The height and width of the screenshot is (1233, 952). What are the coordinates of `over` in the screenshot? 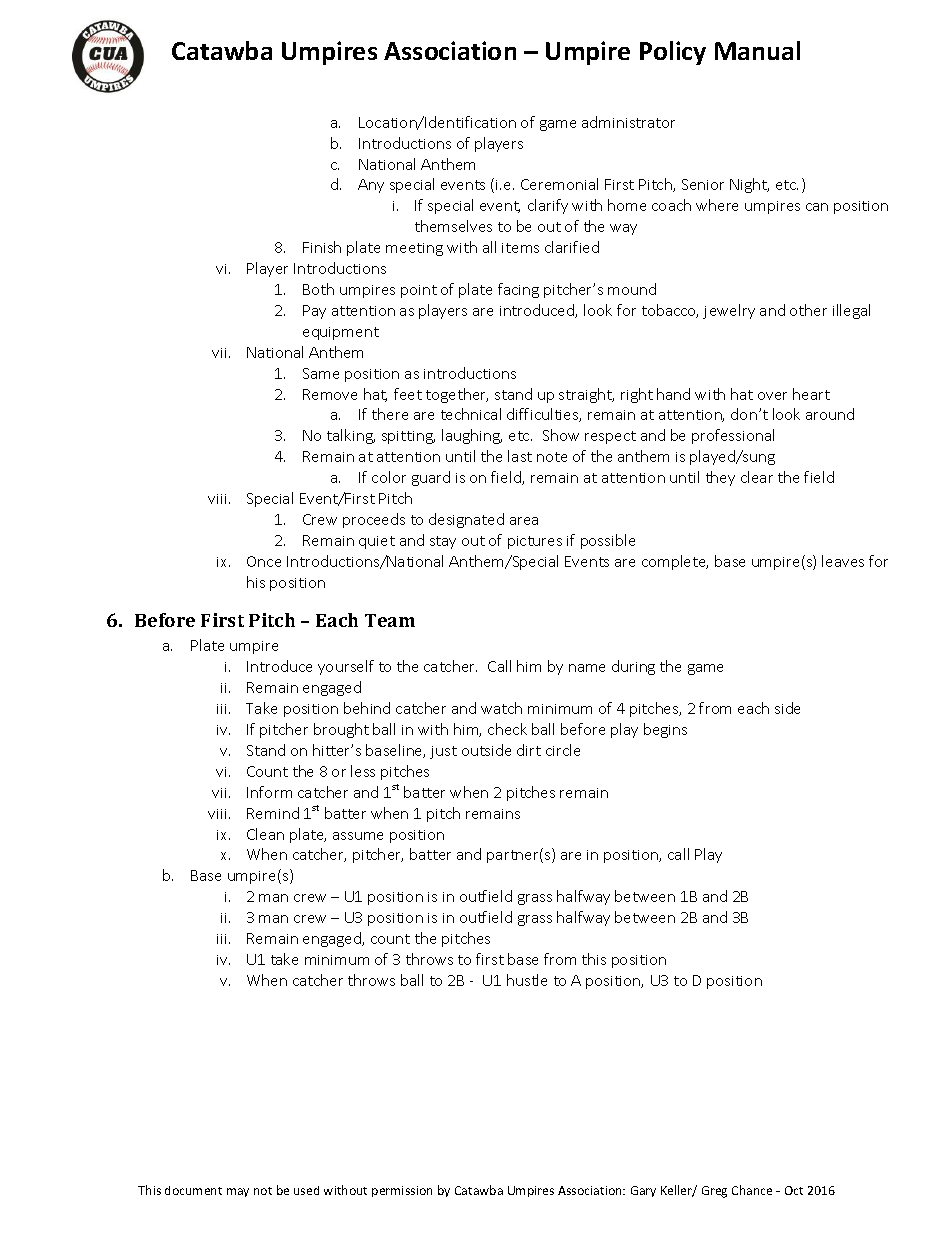 It's located at (772, 396).
